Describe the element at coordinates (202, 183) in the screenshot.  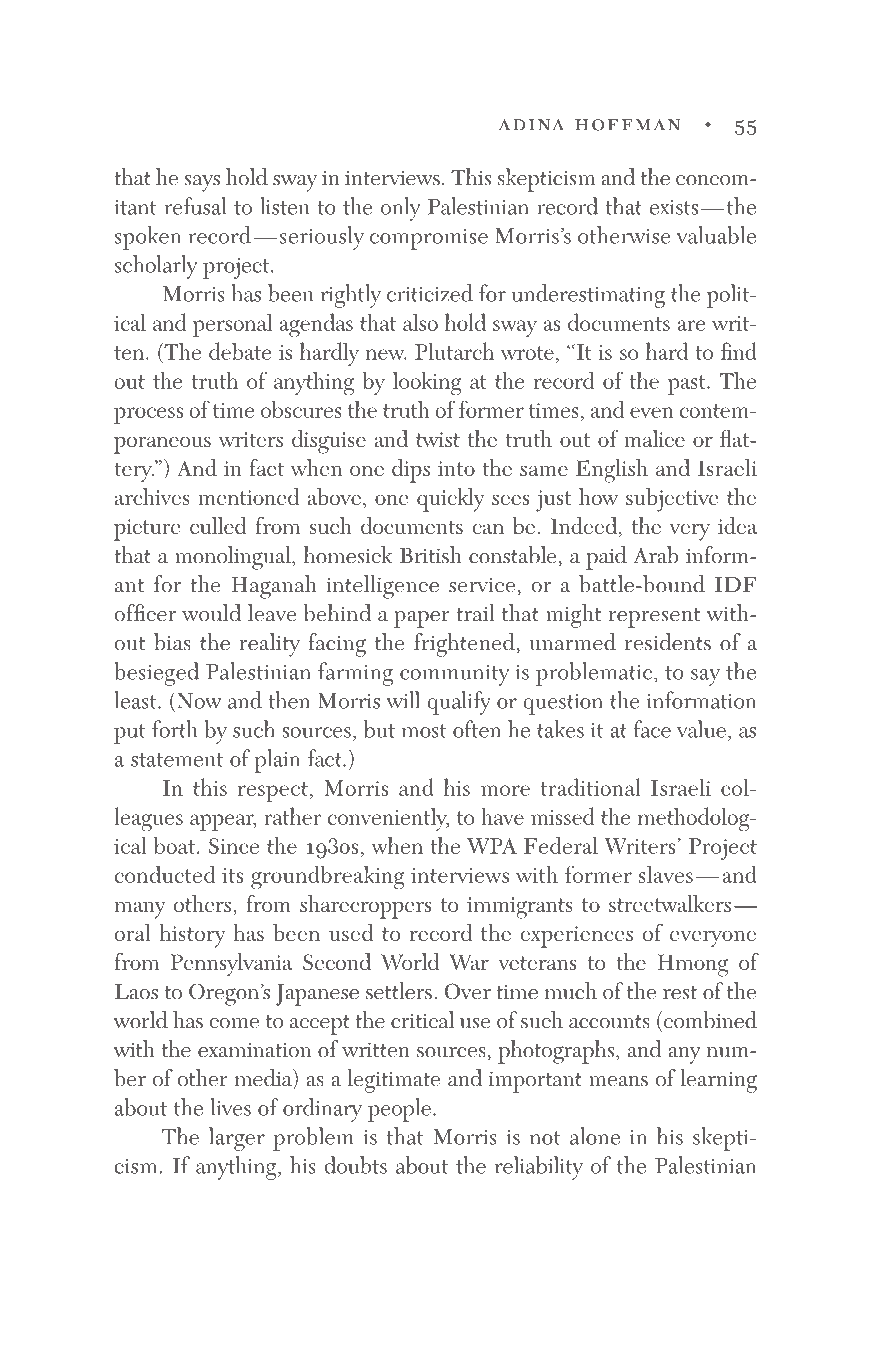
I see `says` at that location.
